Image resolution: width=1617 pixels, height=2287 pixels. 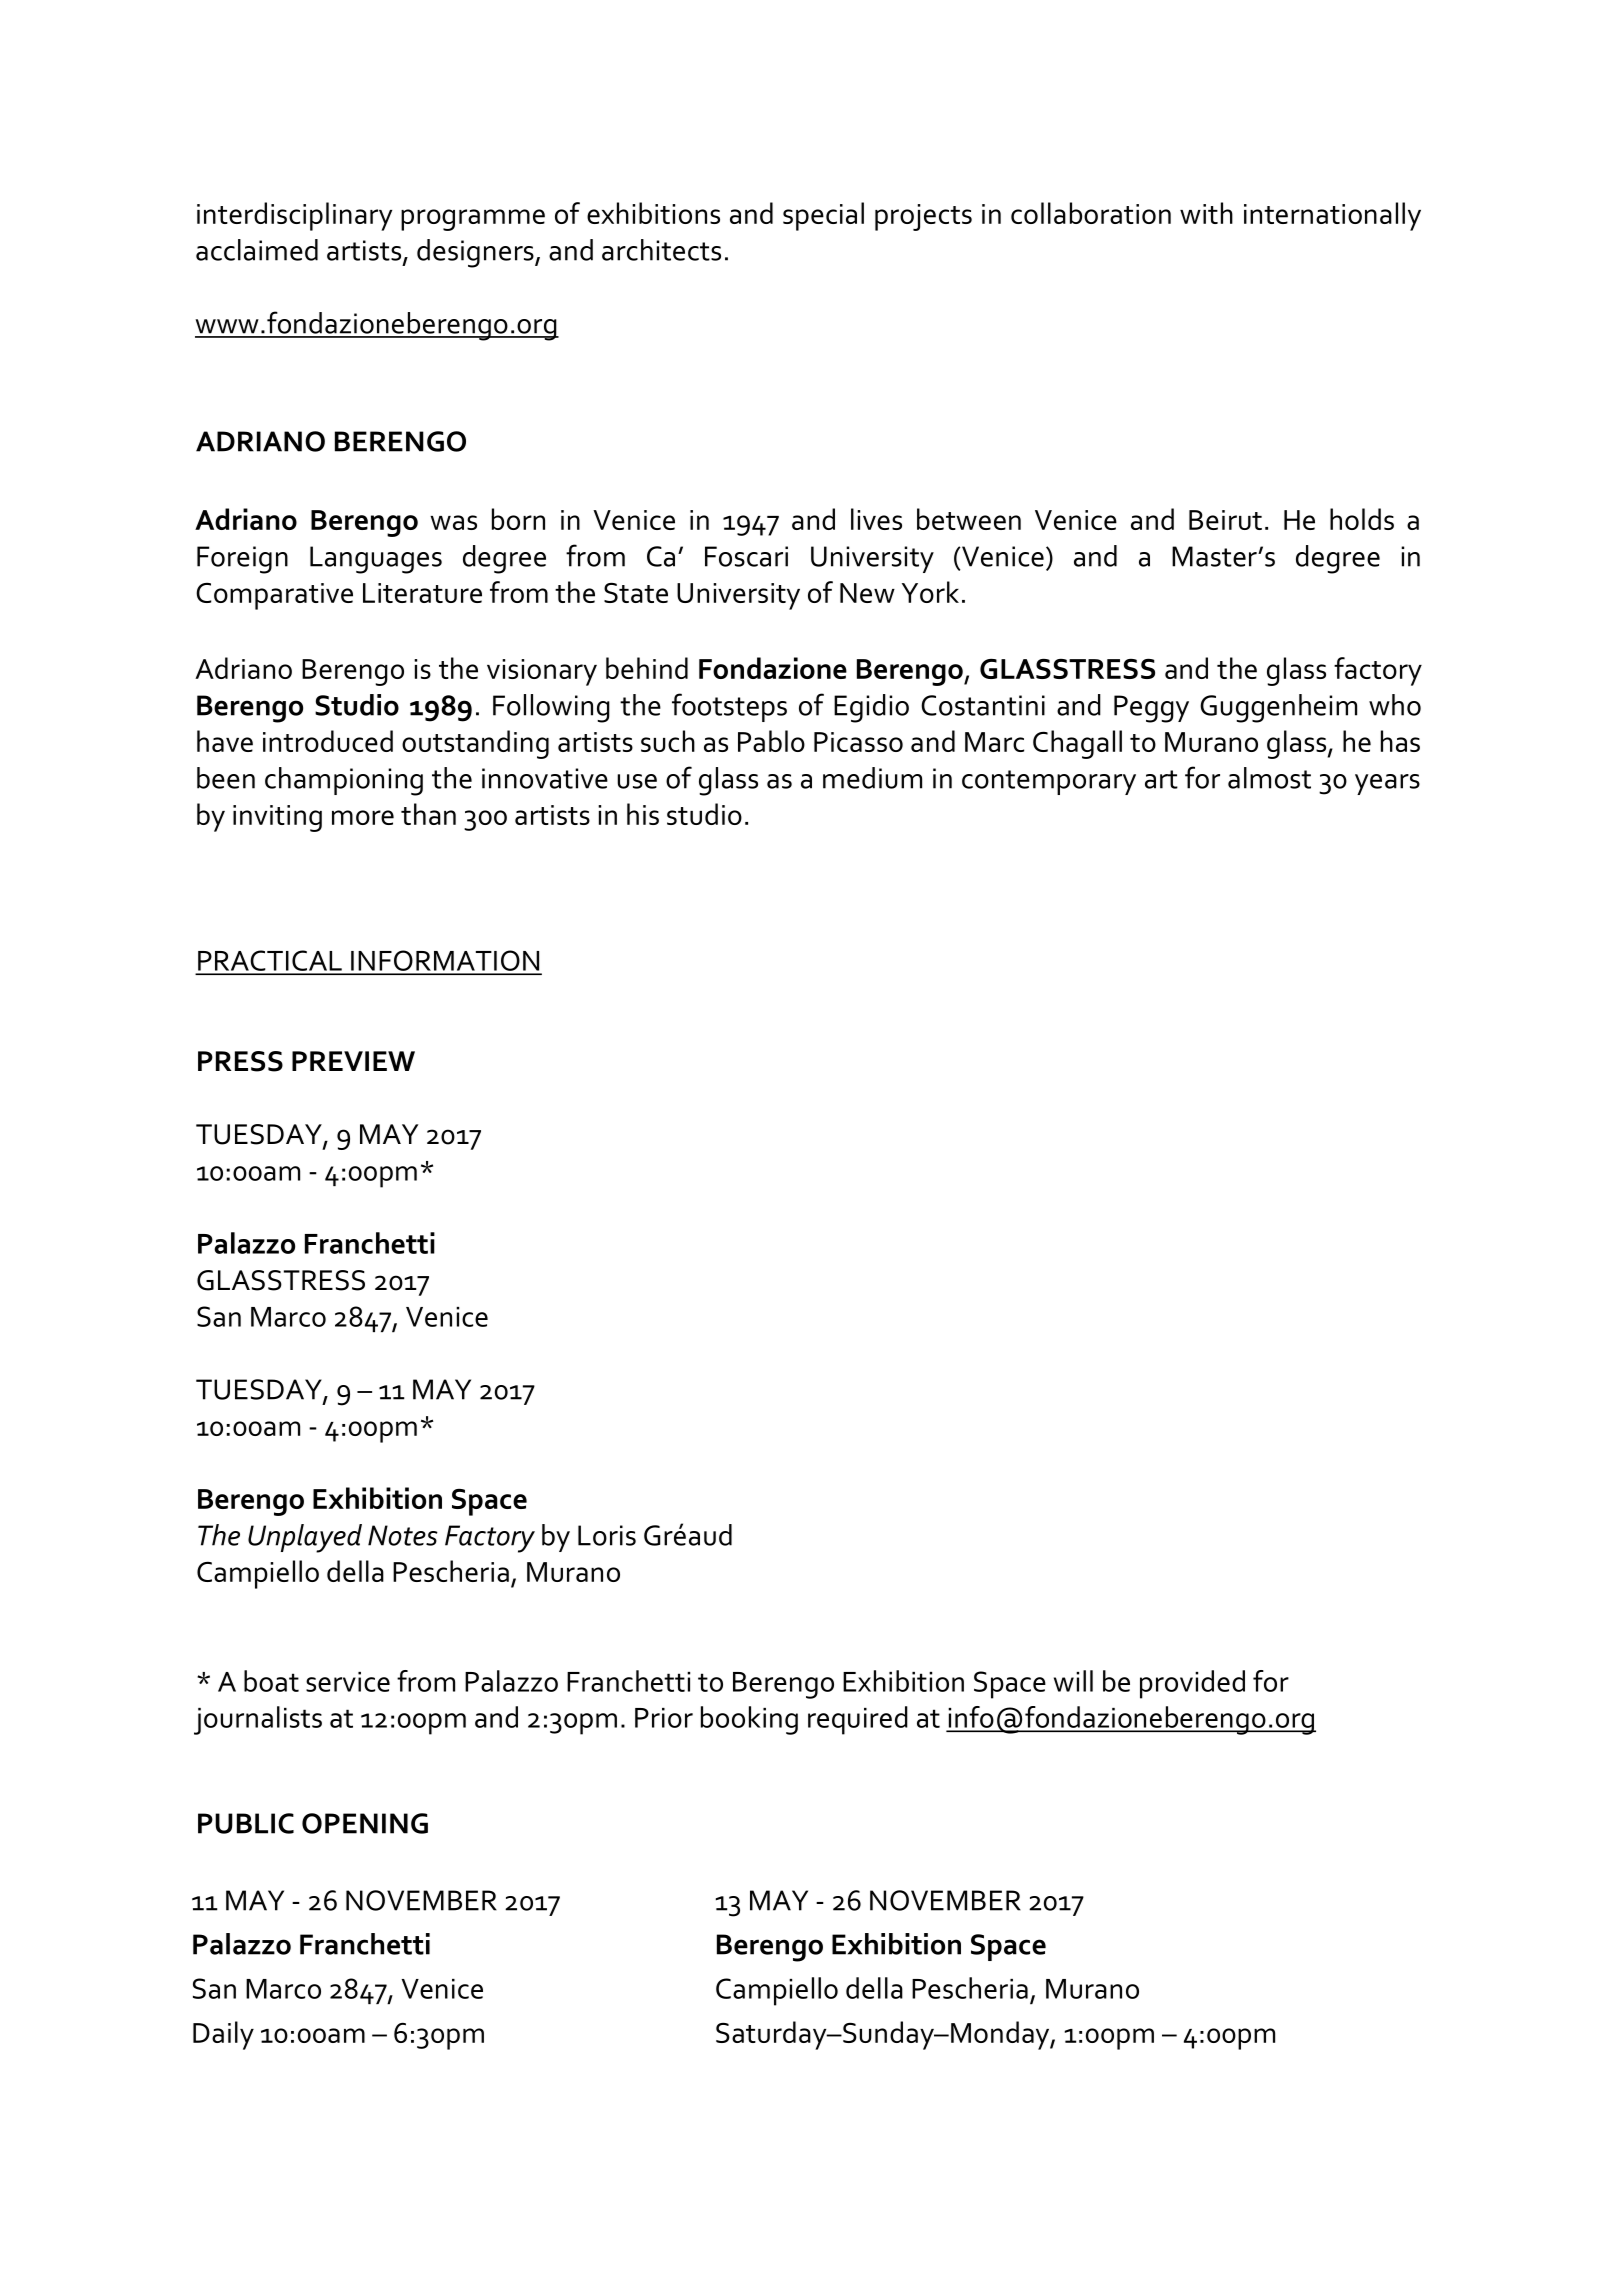 What do you see at coordinates (1206, 213) in the screenshot?
I see `with` at bounding box center [1206, 213].
